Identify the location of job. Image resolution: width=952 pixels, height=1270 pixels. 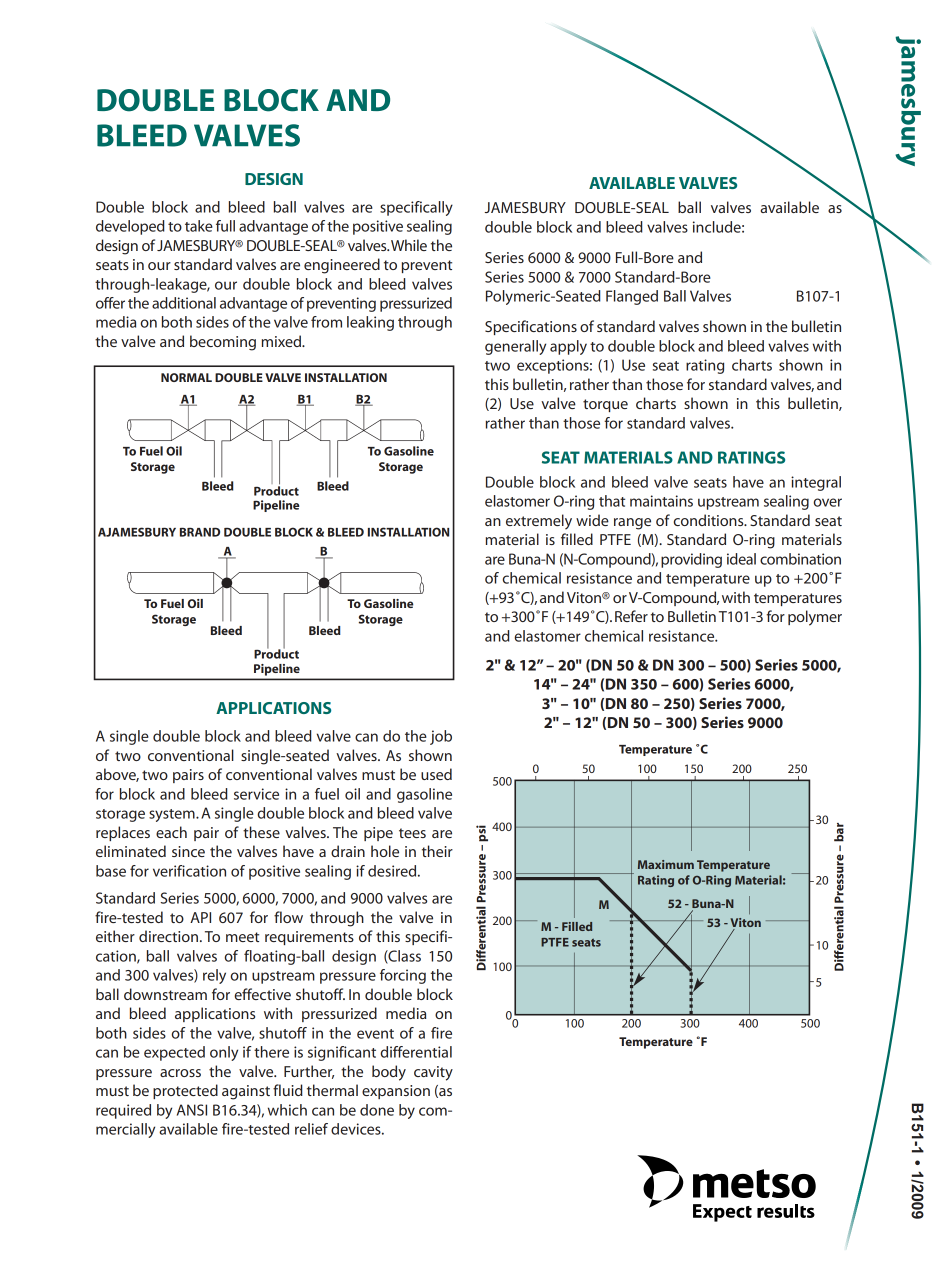
(441, 737).
